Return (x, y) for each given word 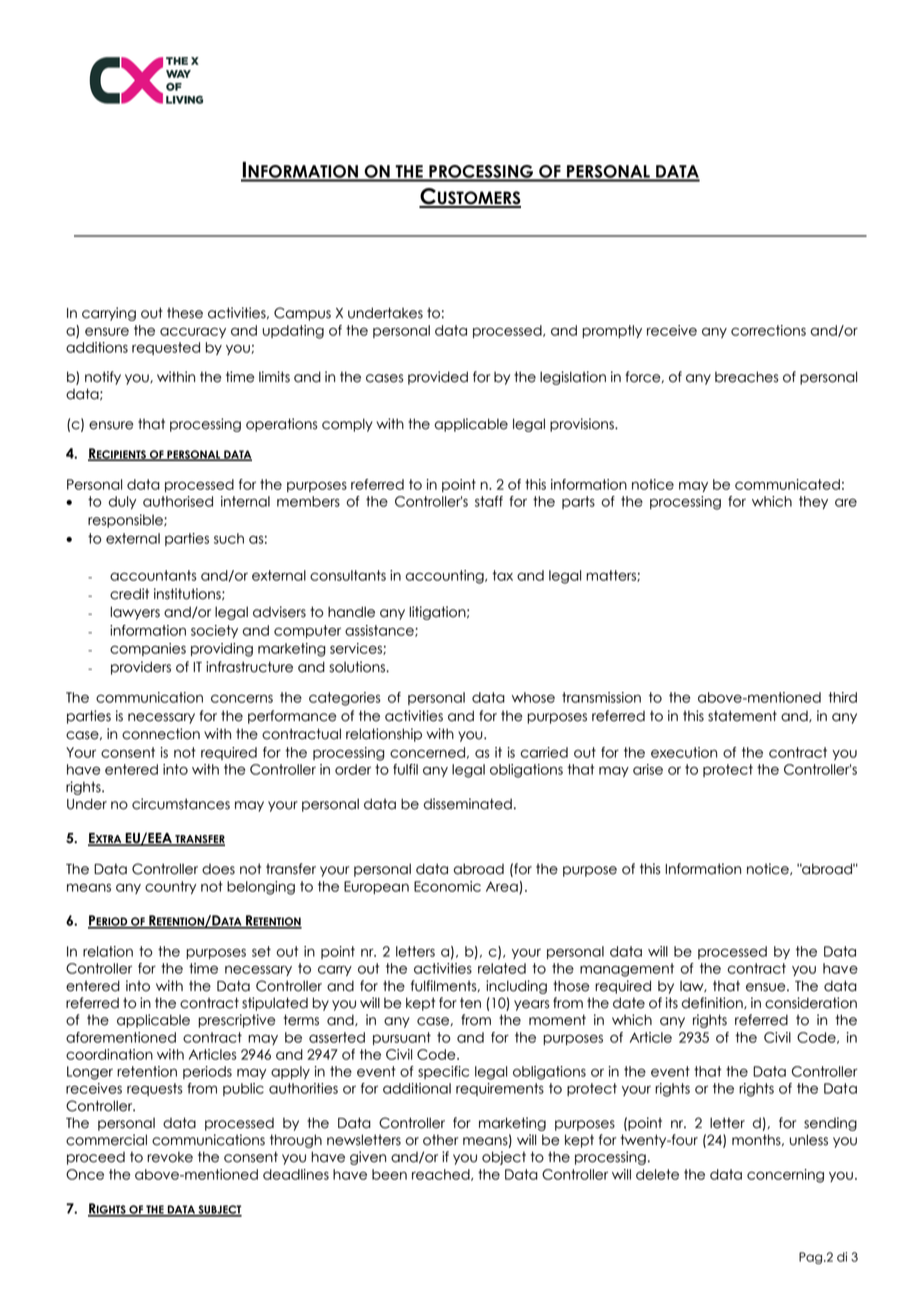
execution (684, 752)
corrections (768, 330)
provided (438, 378)
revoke (170, 1157)
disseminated (467, 804)
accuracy (193, 332)
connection (161, 734)
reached (442, 1175)
